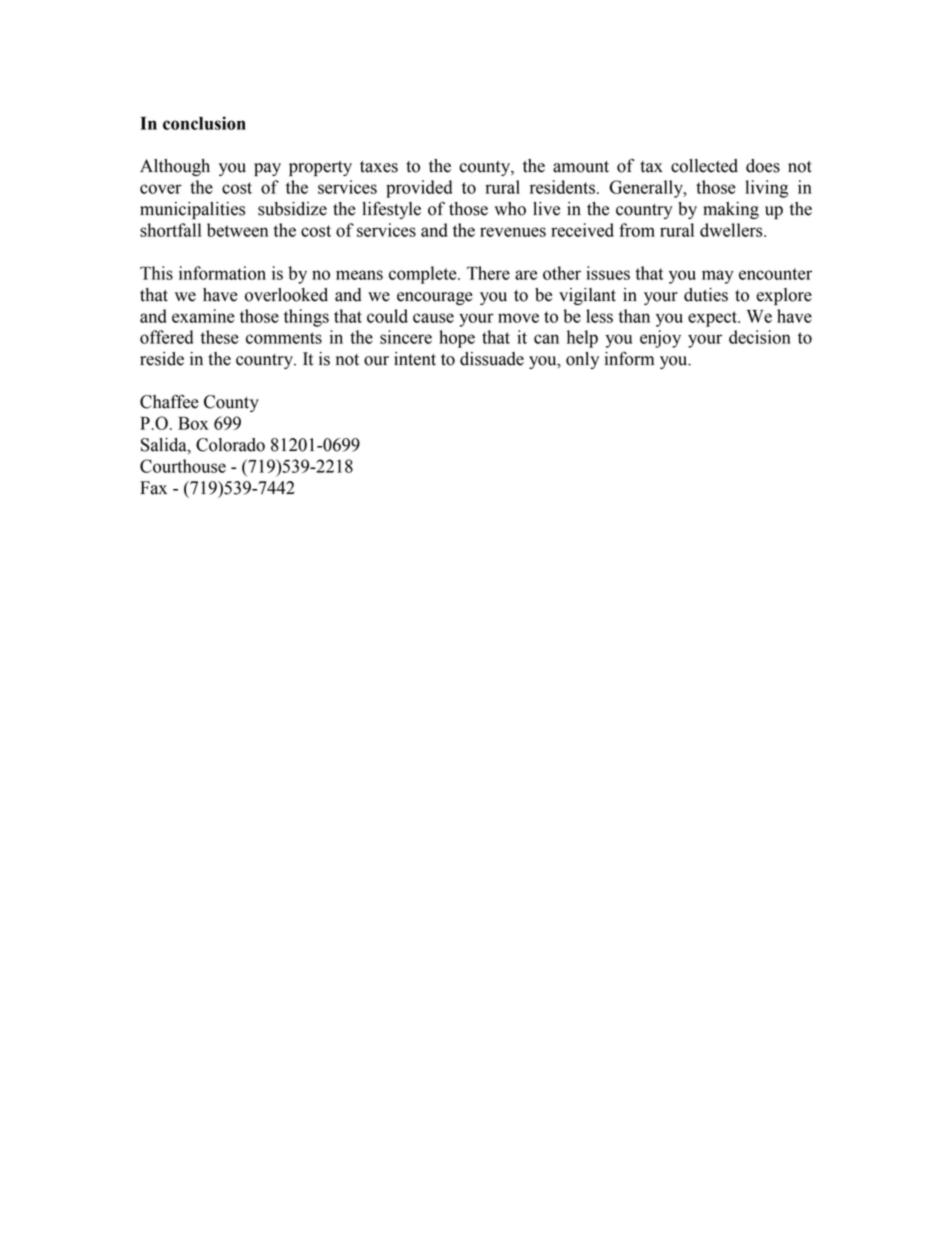  Describe the element at coordinates (183, 466) in the image. I see `Courthouse` at that location.
